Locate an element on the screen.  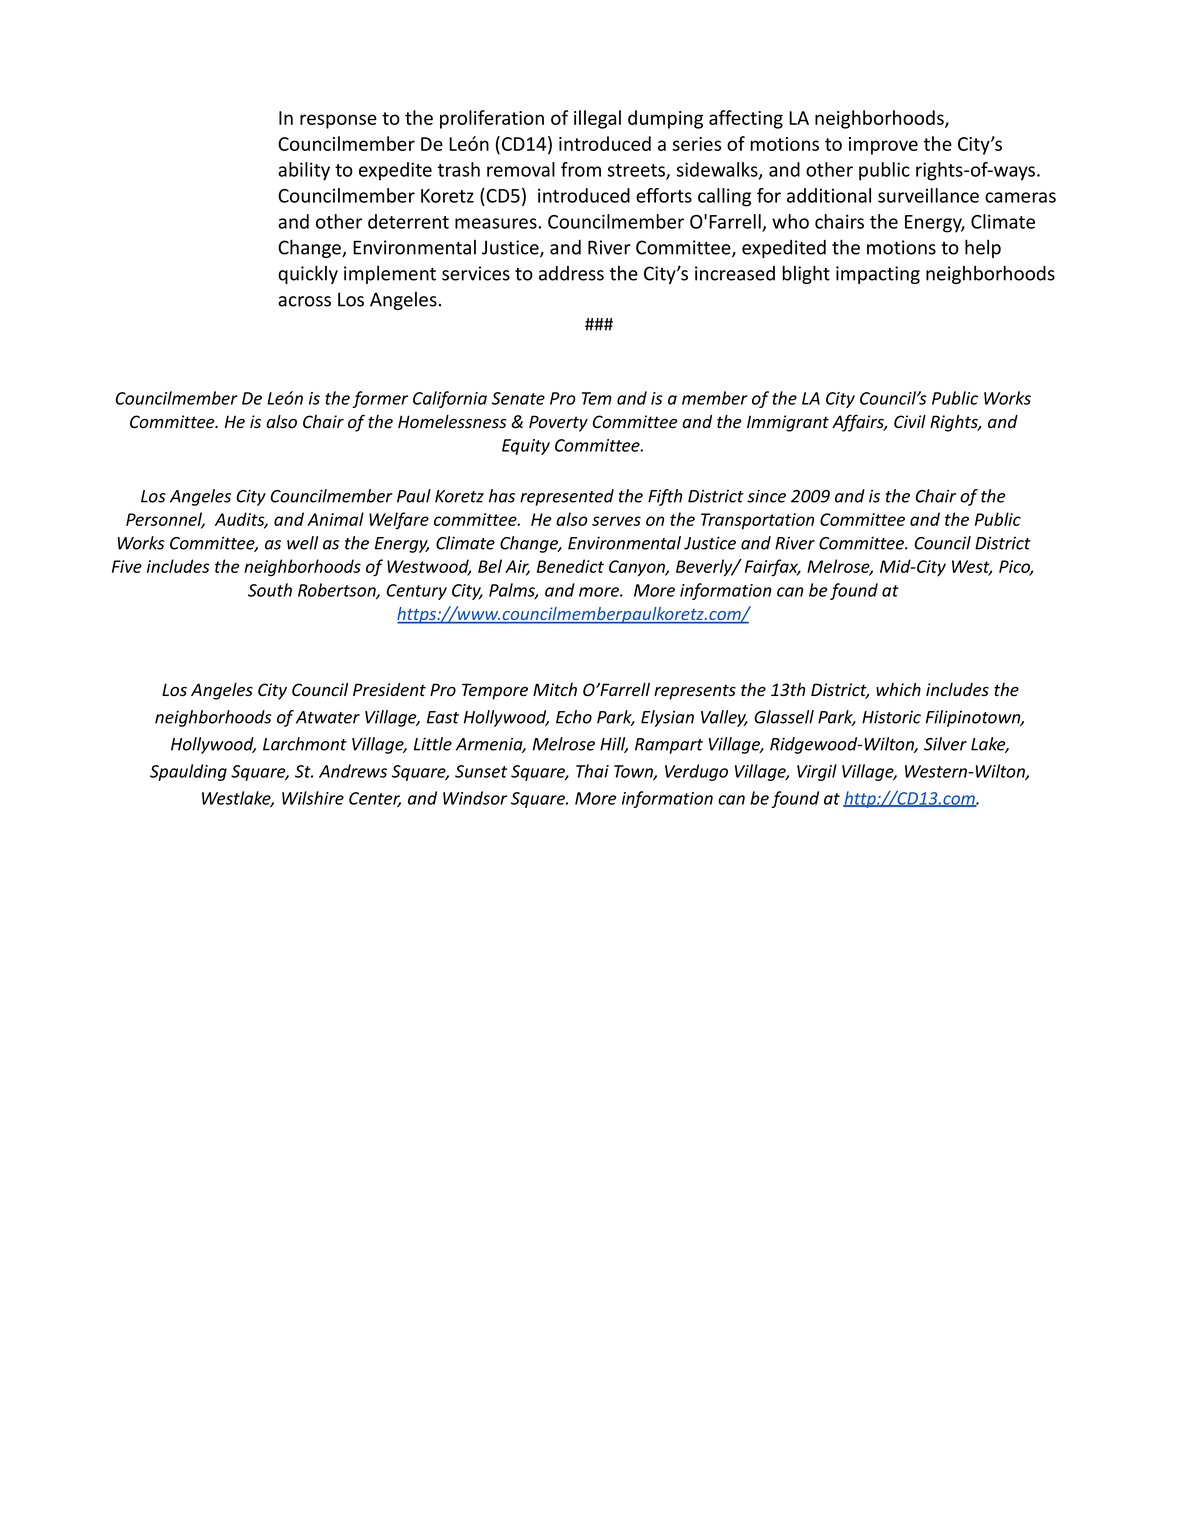
South is located at coordinates (270, 590).
